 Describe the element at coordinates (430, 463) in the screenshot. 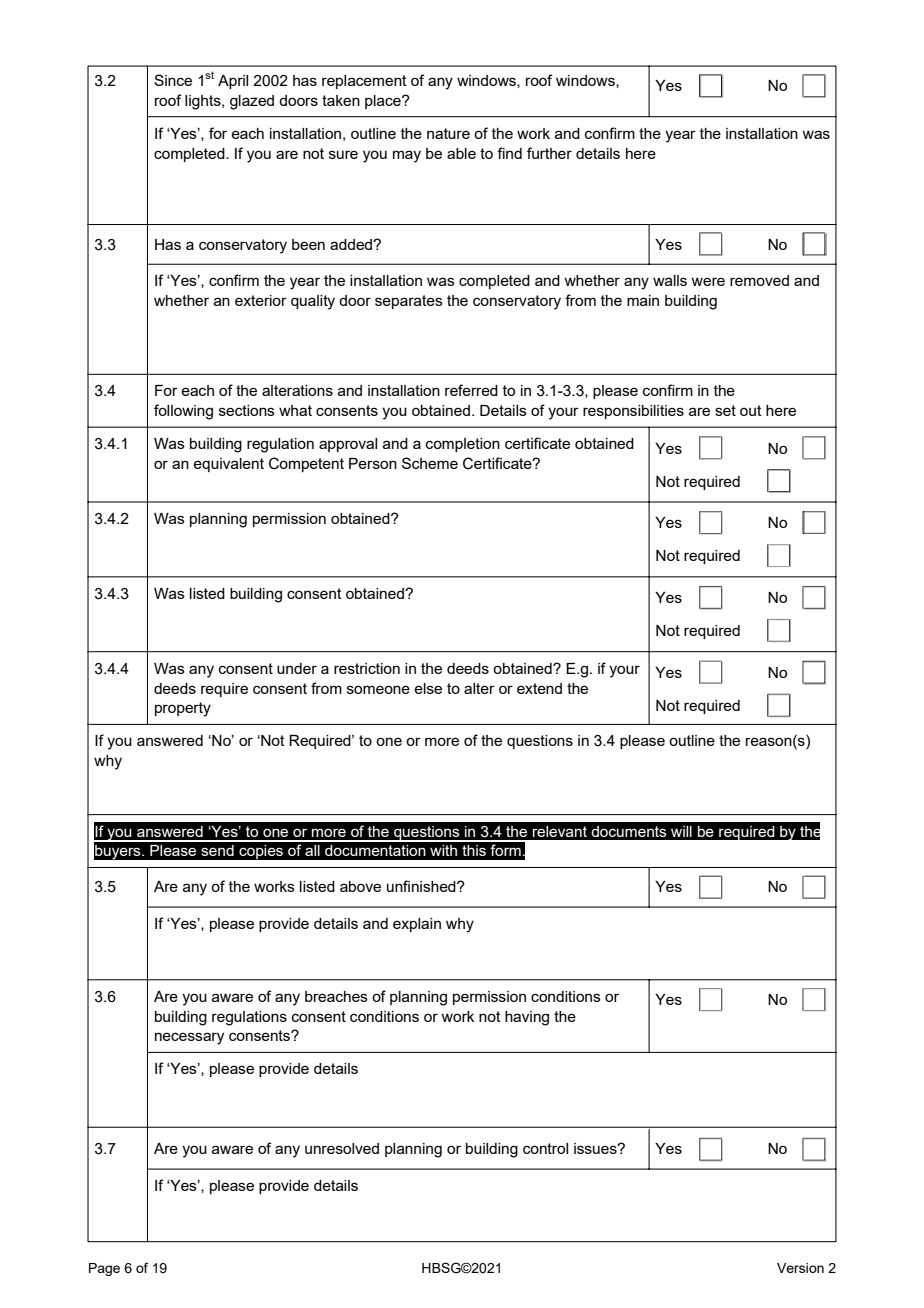

I see `Scheme` at that location.
